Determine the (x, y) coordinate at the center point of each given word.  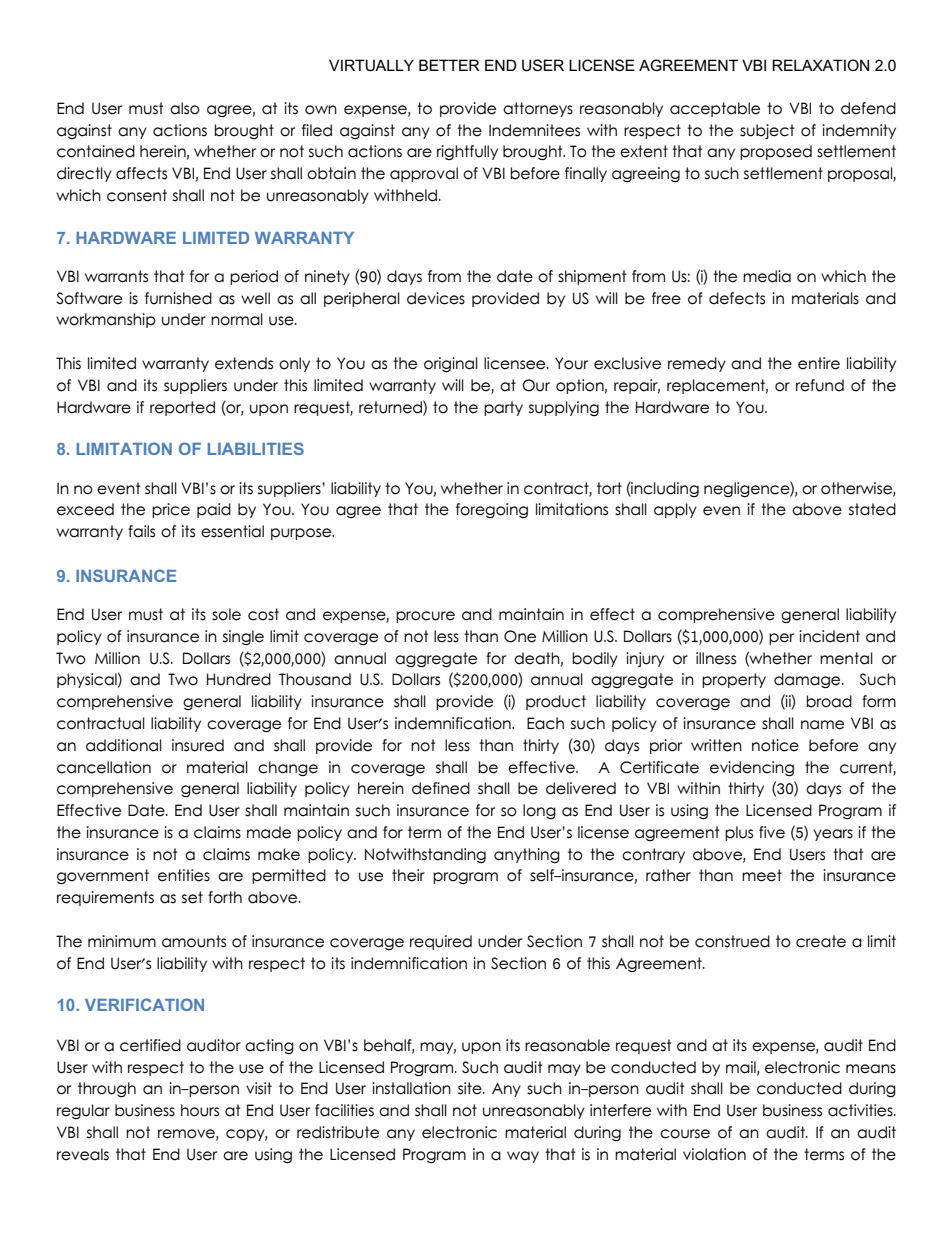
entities (184, 875)
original (451, 365)
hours (200, 1110)
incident (829, 636)
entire (819, 363)
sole (226, 614)
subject (767, 131)
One (520, 636)
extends (244, 363)
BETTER (449, 65)
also (185, 108)
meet (762, 875)
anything (527, 855)
